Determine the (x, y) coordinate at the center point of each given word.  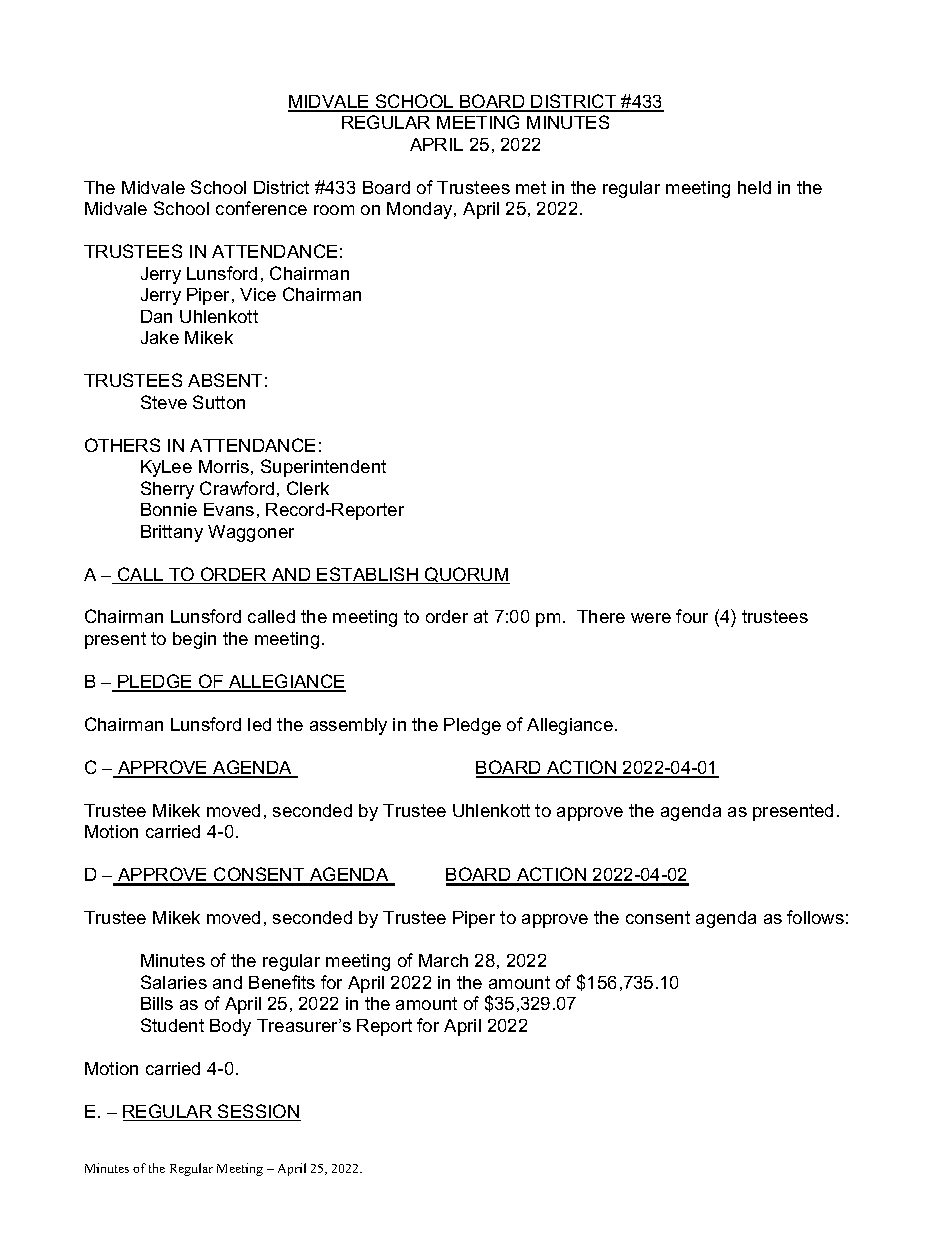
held (754, 187)
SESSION (258, 1112)
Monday (421, 210)
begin (194, 640)
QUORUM (466, 575)
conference (261, 208)
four (692, 616)
